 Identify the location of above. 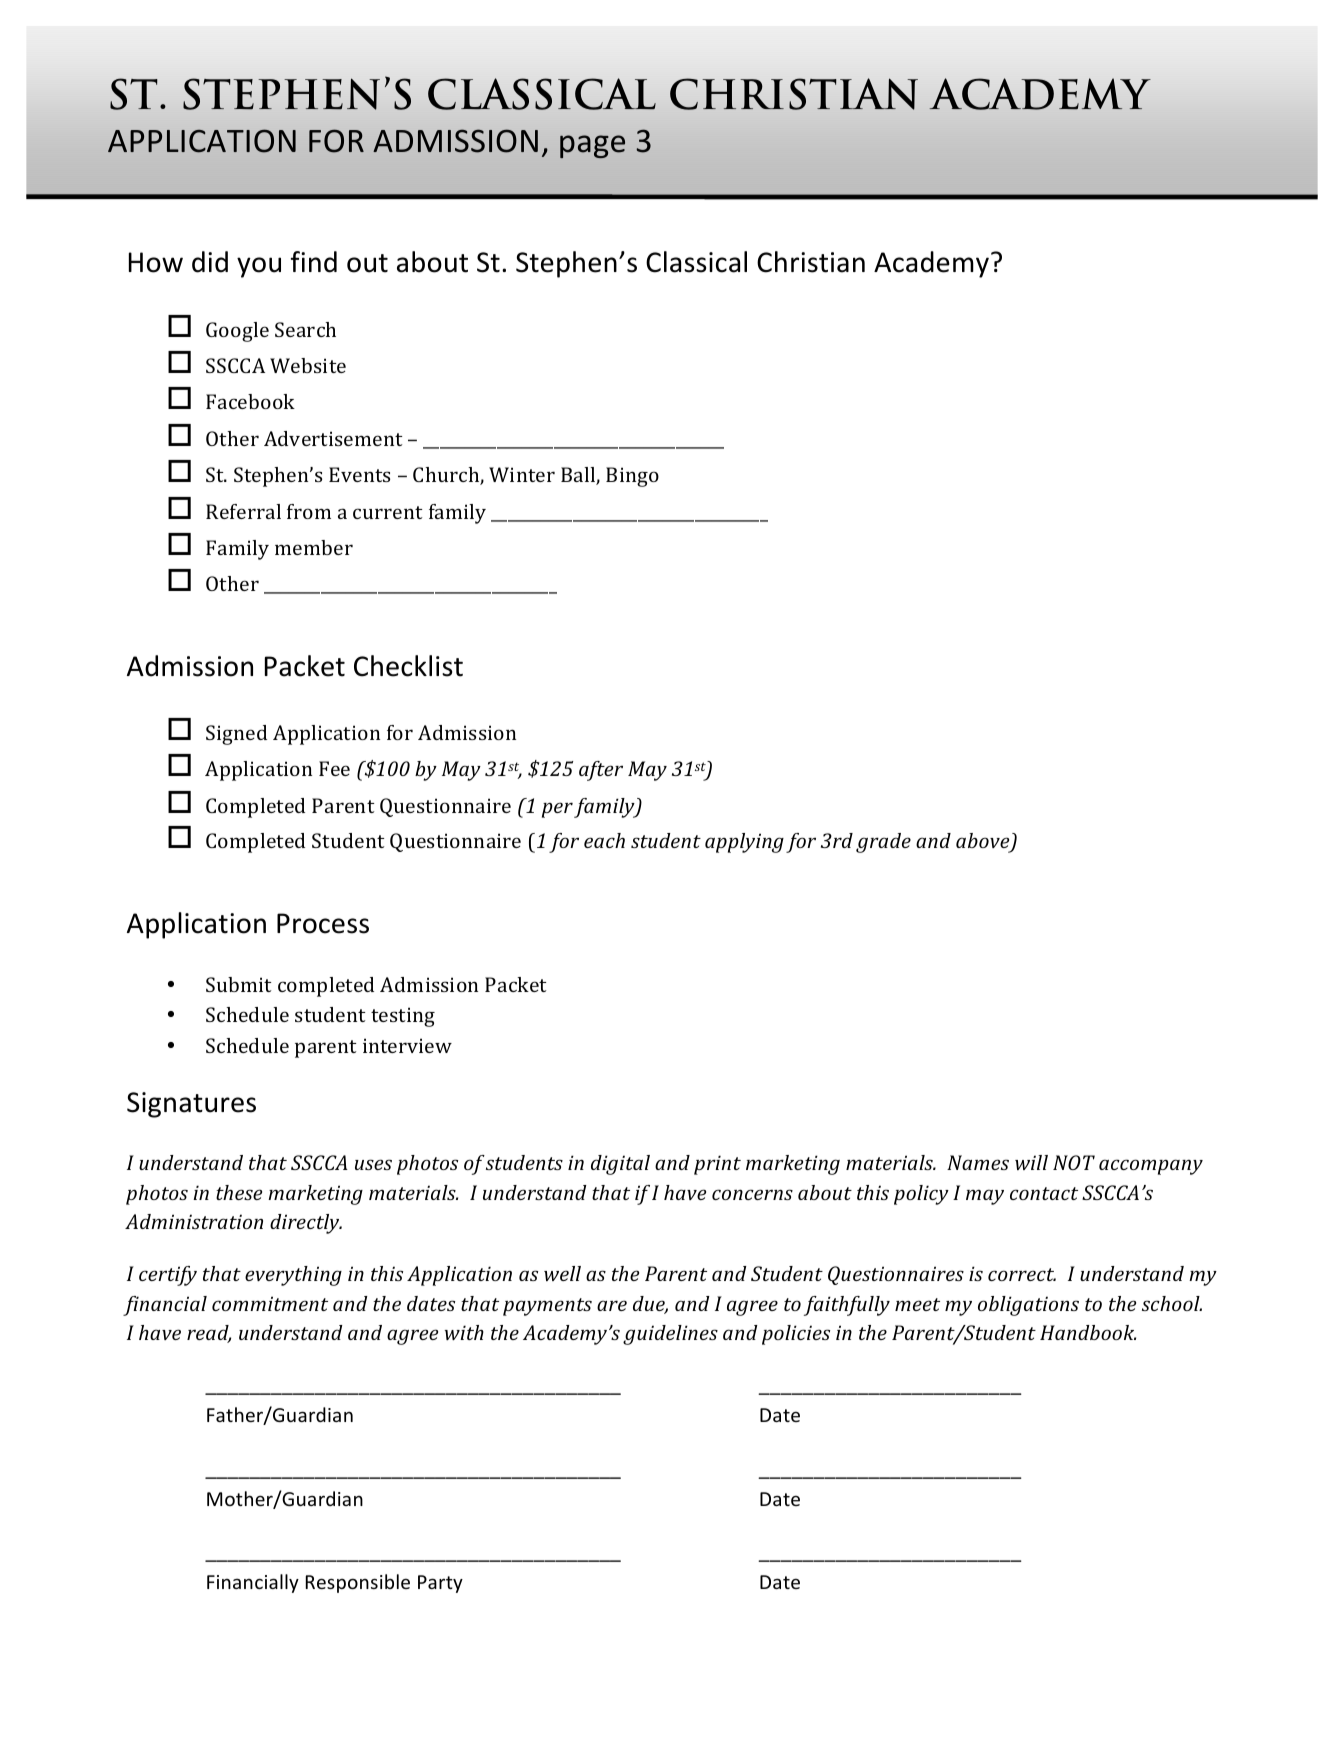
(984, 842).
